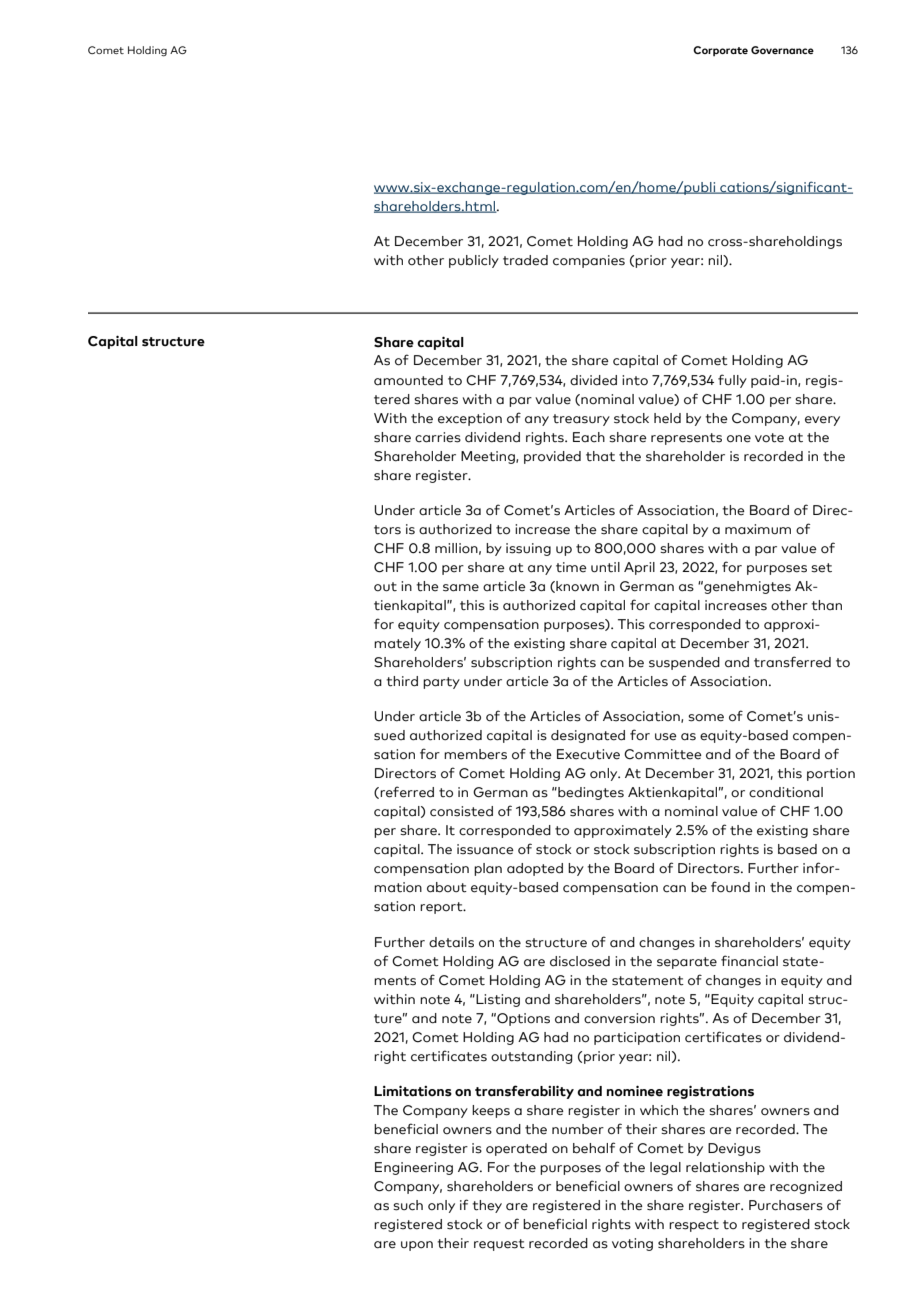  Describe the element at coordinates (619, 1018) in the screenshot. I see `conversion` at that location.
